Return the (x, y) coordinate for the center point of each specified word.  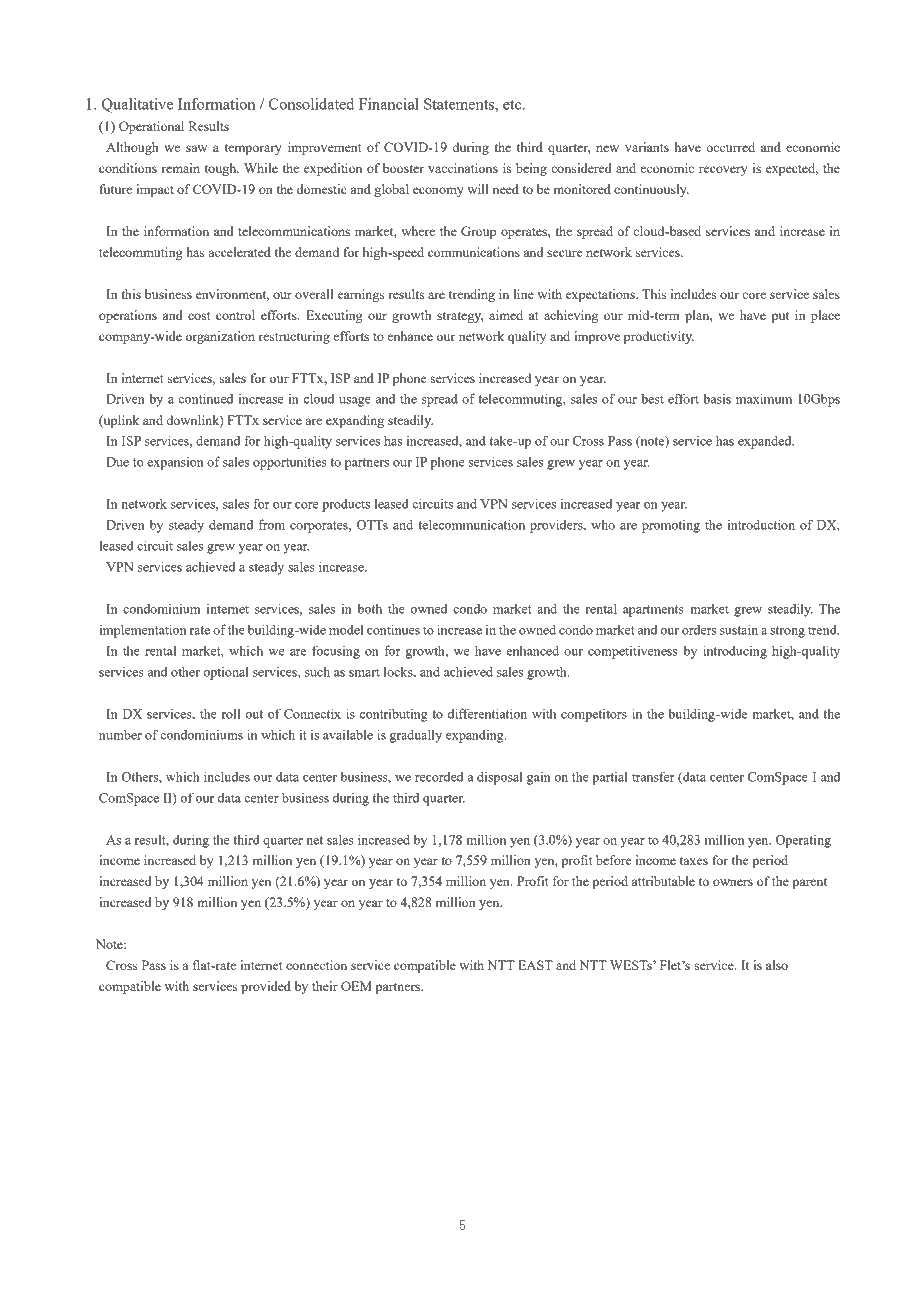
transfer (653, 776)
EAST (535, 965)
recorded (439, 777)
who (603, 525)
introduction (761, 524)
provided (266, 987)
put (780, 317)
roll (231, 714)
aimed (506, 315)
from (272, 524)
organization (220, 337)
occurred (731, 147)
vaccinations (463, 168)
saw (196, 148)
